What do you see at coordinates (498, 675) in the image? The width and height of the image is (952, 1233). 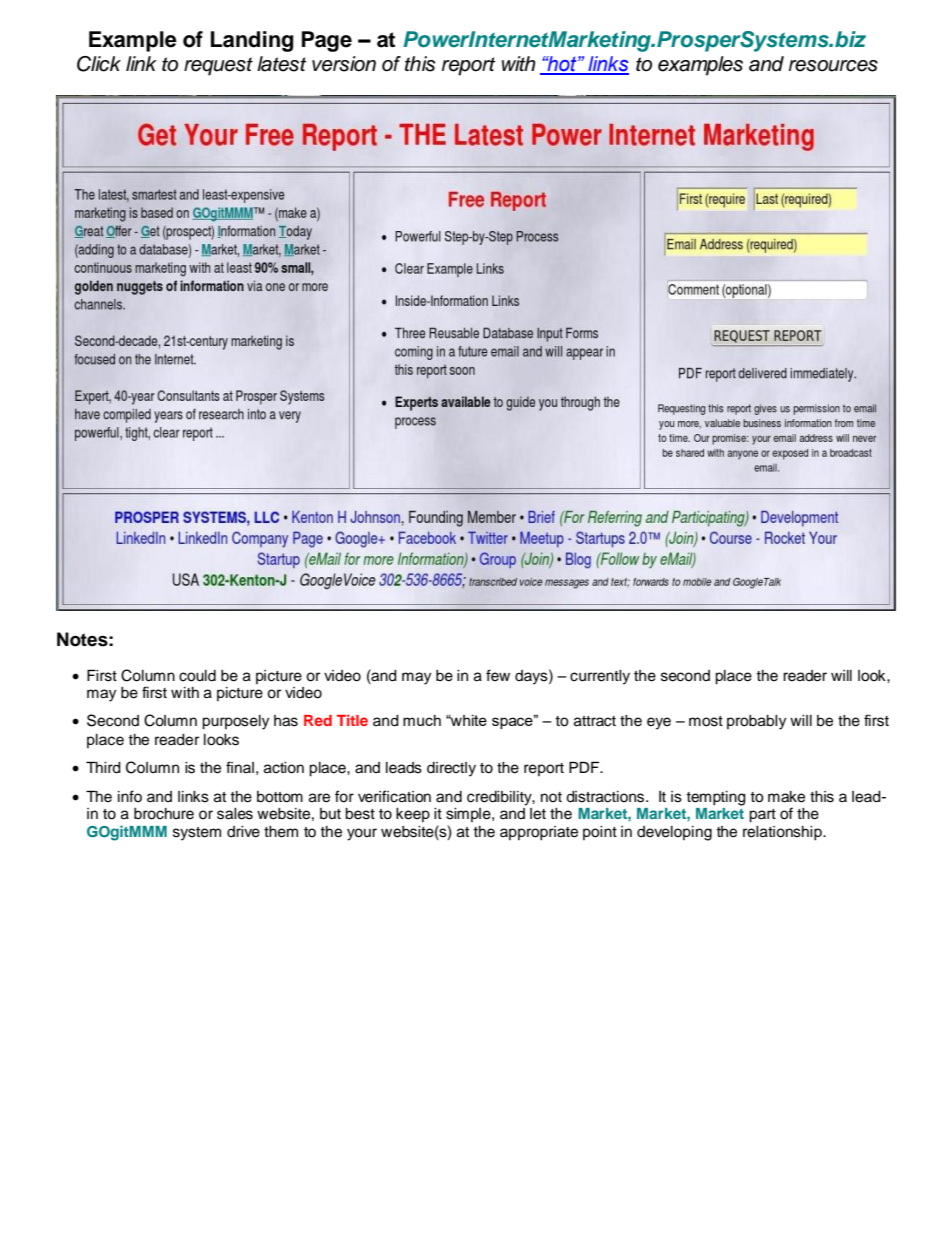 I see `few` at bounding box center [498, 675].
